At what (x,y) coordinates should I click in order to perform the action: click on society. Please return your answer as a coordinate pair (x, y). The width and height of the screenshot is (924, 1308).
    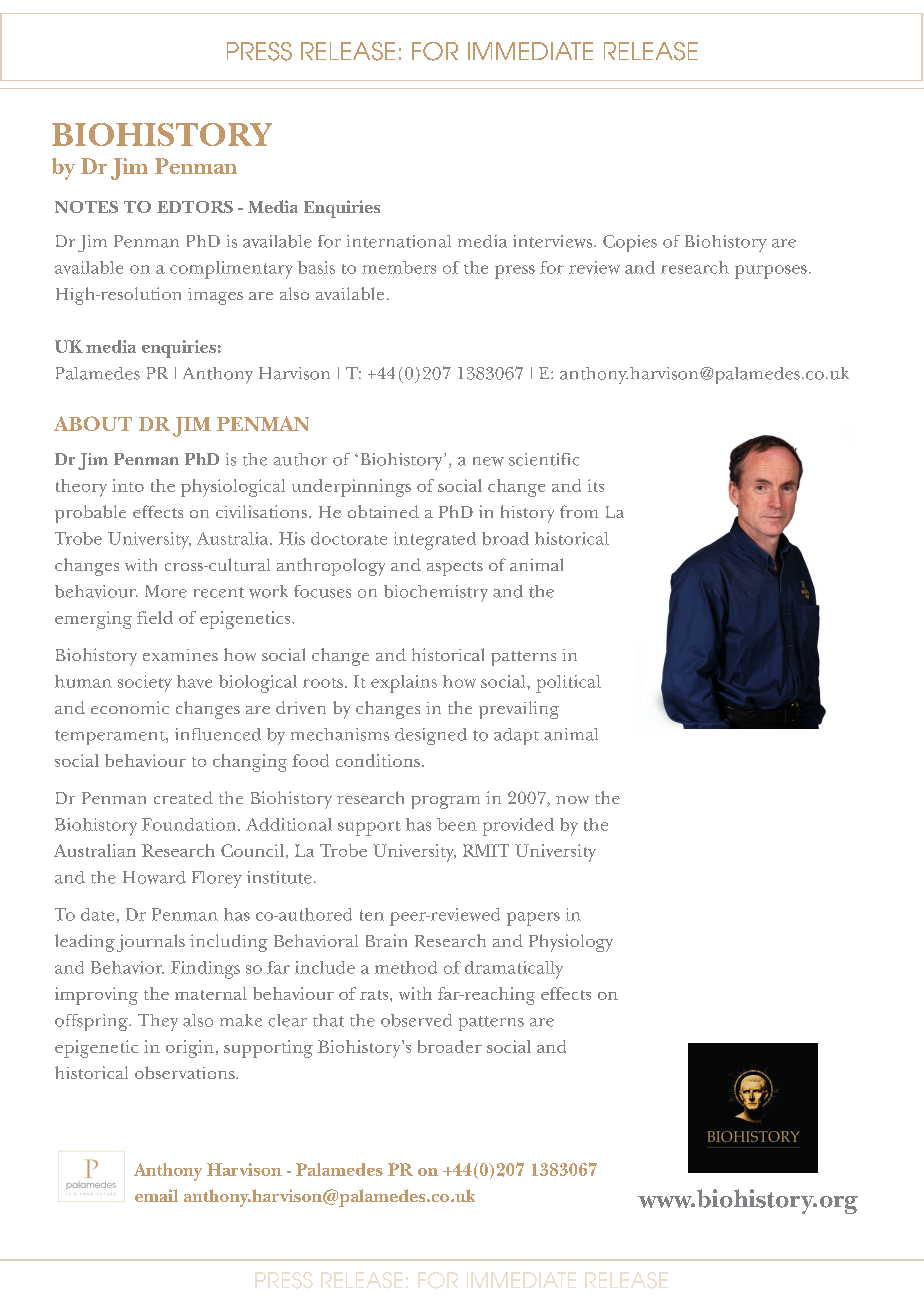
    Looking at the image, I should click on (145, 683).
